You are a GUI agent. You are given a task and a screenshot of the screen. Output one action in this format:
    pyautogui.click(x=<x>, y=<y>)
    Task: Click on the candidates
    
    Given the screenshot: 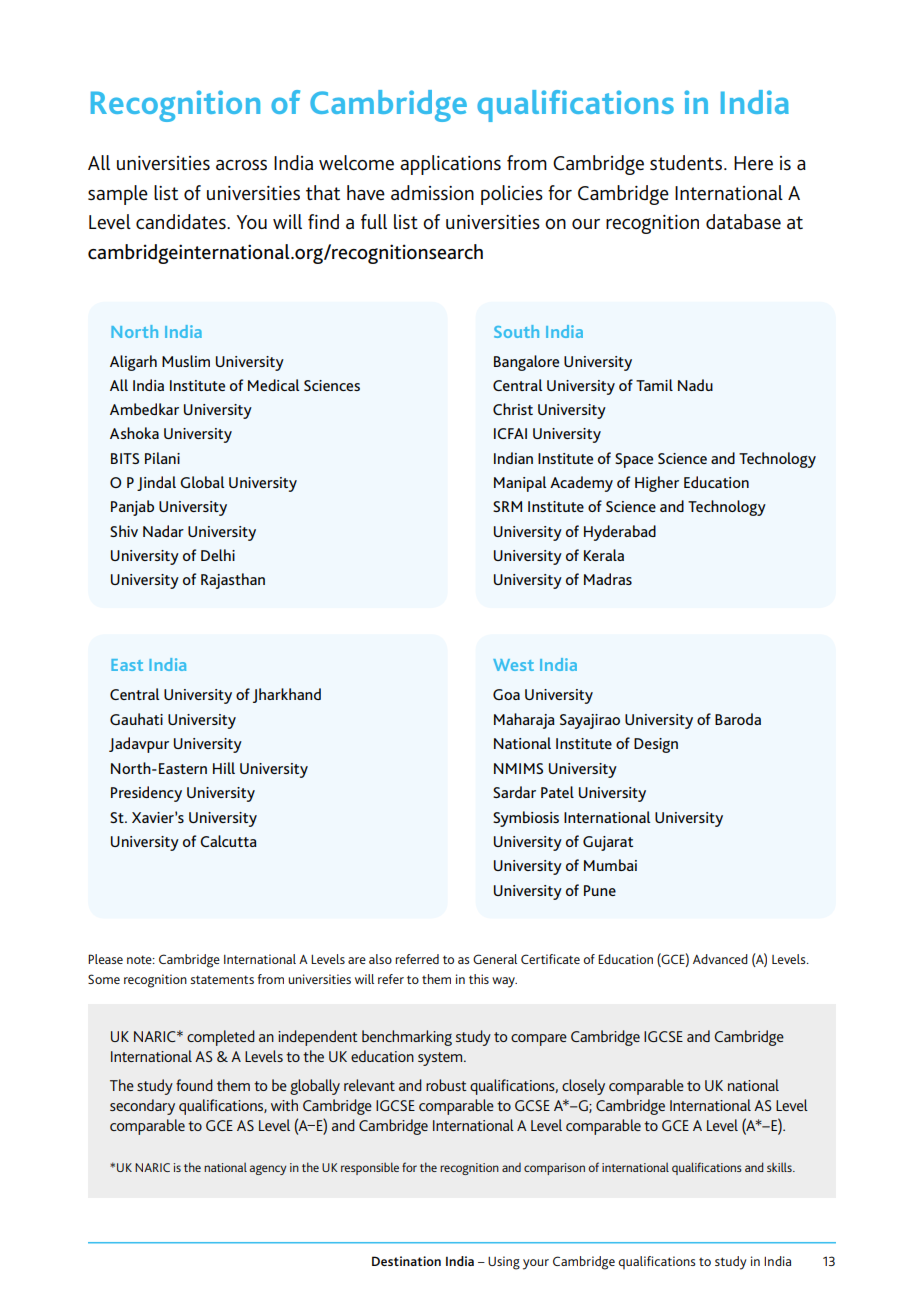 What is the action you would take?
    pyautogui.click(x=182, y=222)
